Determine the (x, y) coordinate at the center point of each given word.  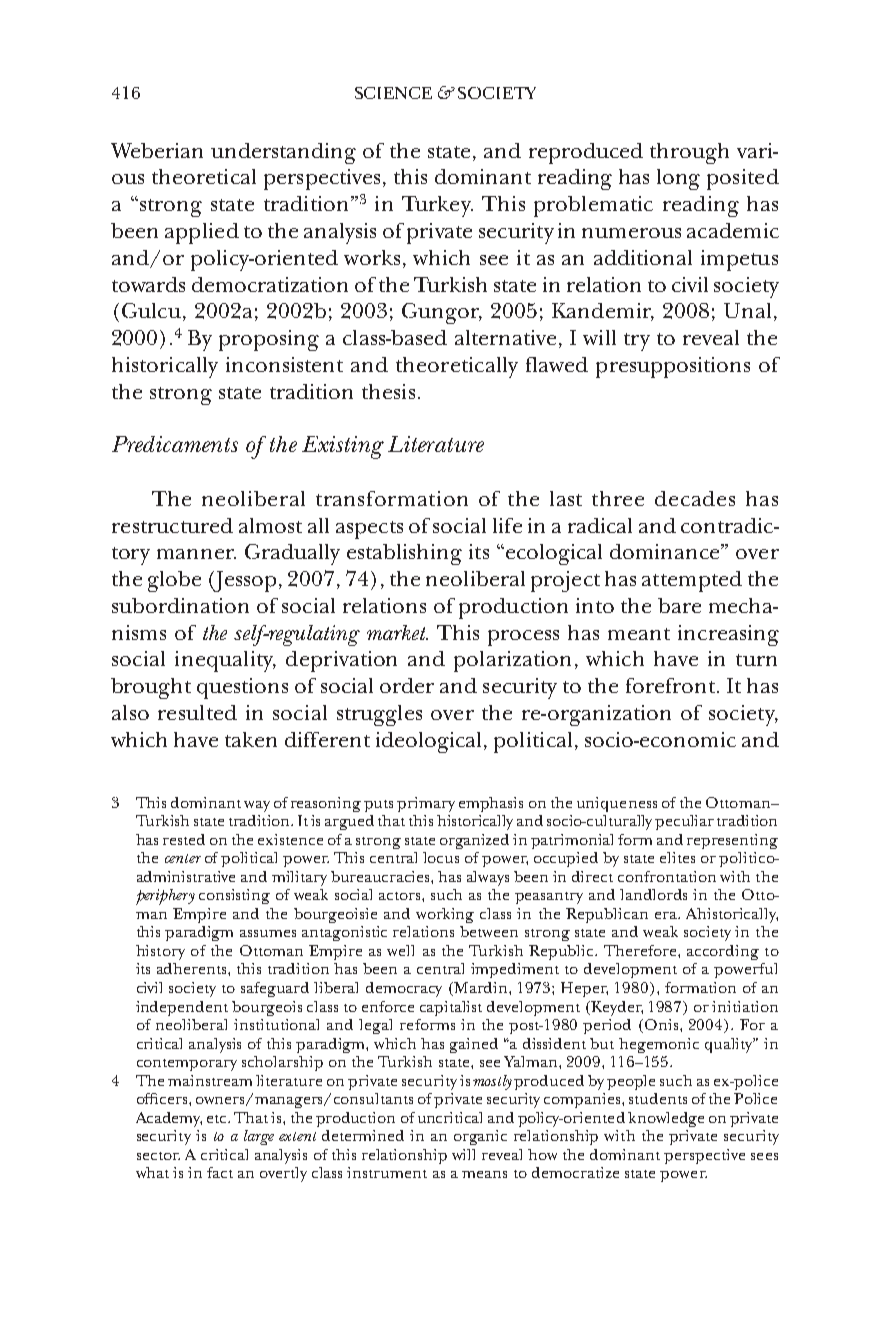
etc (218, 1119)
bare (679, 605)
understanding (283, 153)
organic (480, 1137)
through (689, 153)
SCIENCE (393, 93)
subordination (180, 605)
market (397, 632)
